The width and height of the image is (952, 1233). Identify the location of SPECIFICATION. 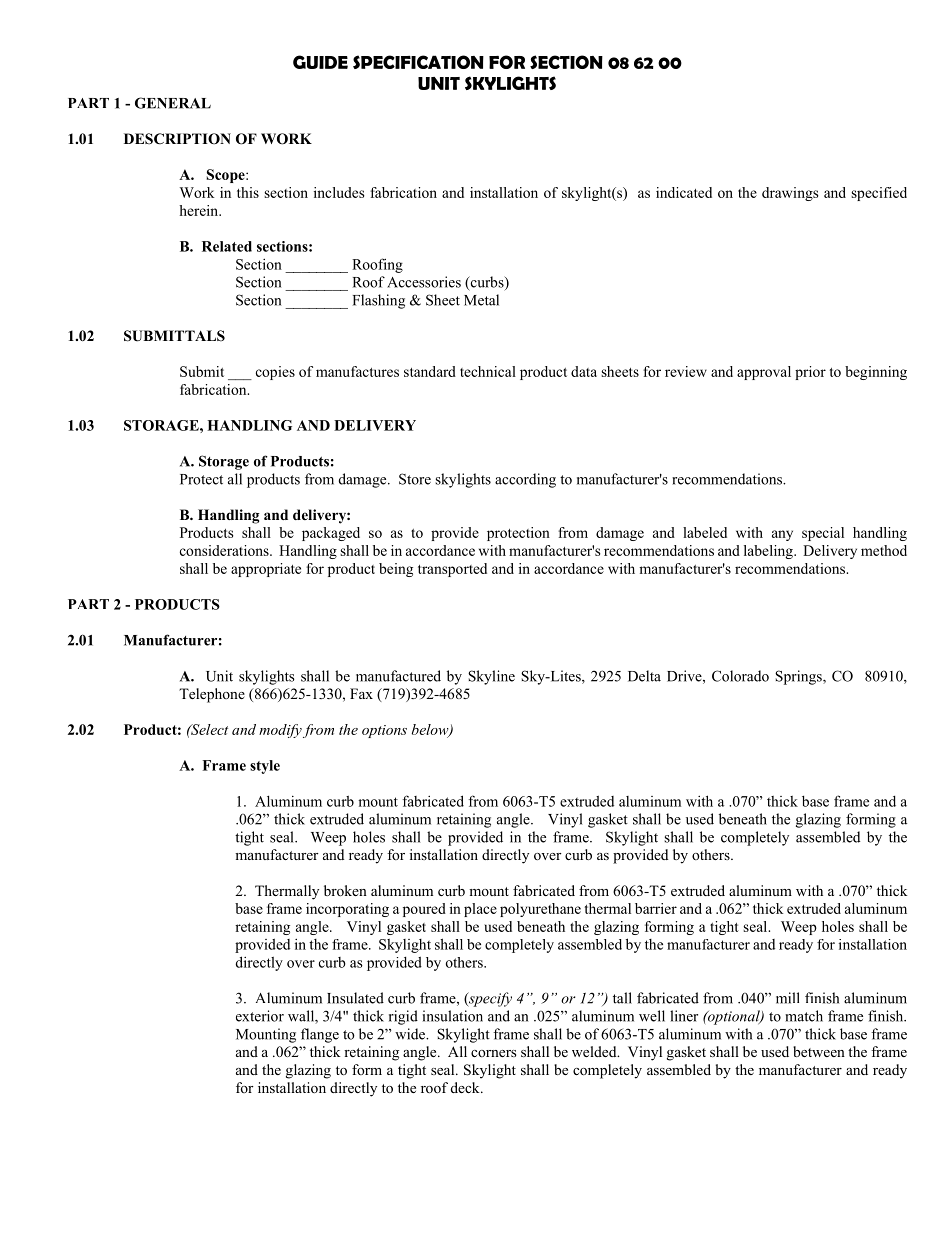
(418, 62).
